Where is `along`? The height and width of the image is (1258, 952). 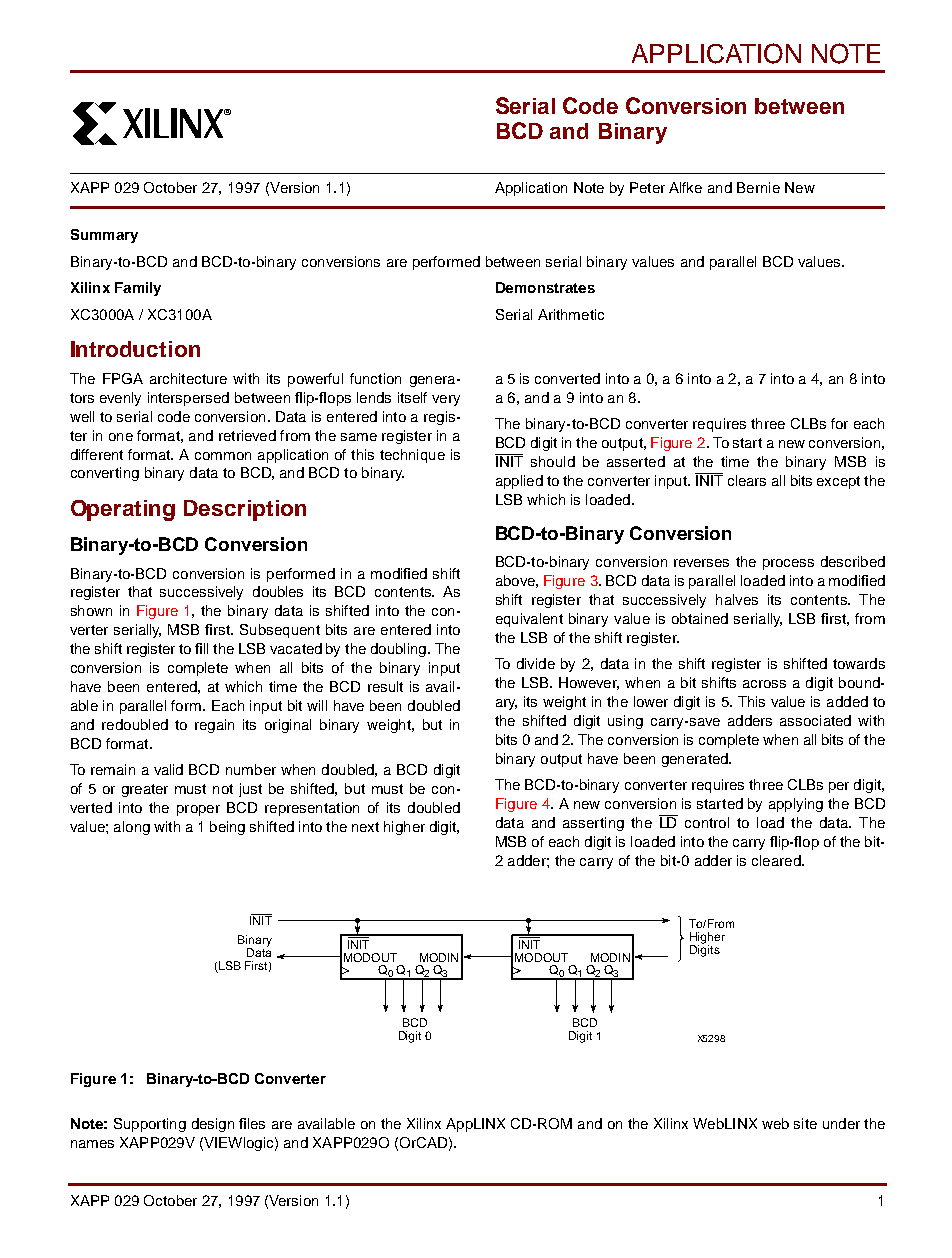
along is located at coordinates (132, 828).
